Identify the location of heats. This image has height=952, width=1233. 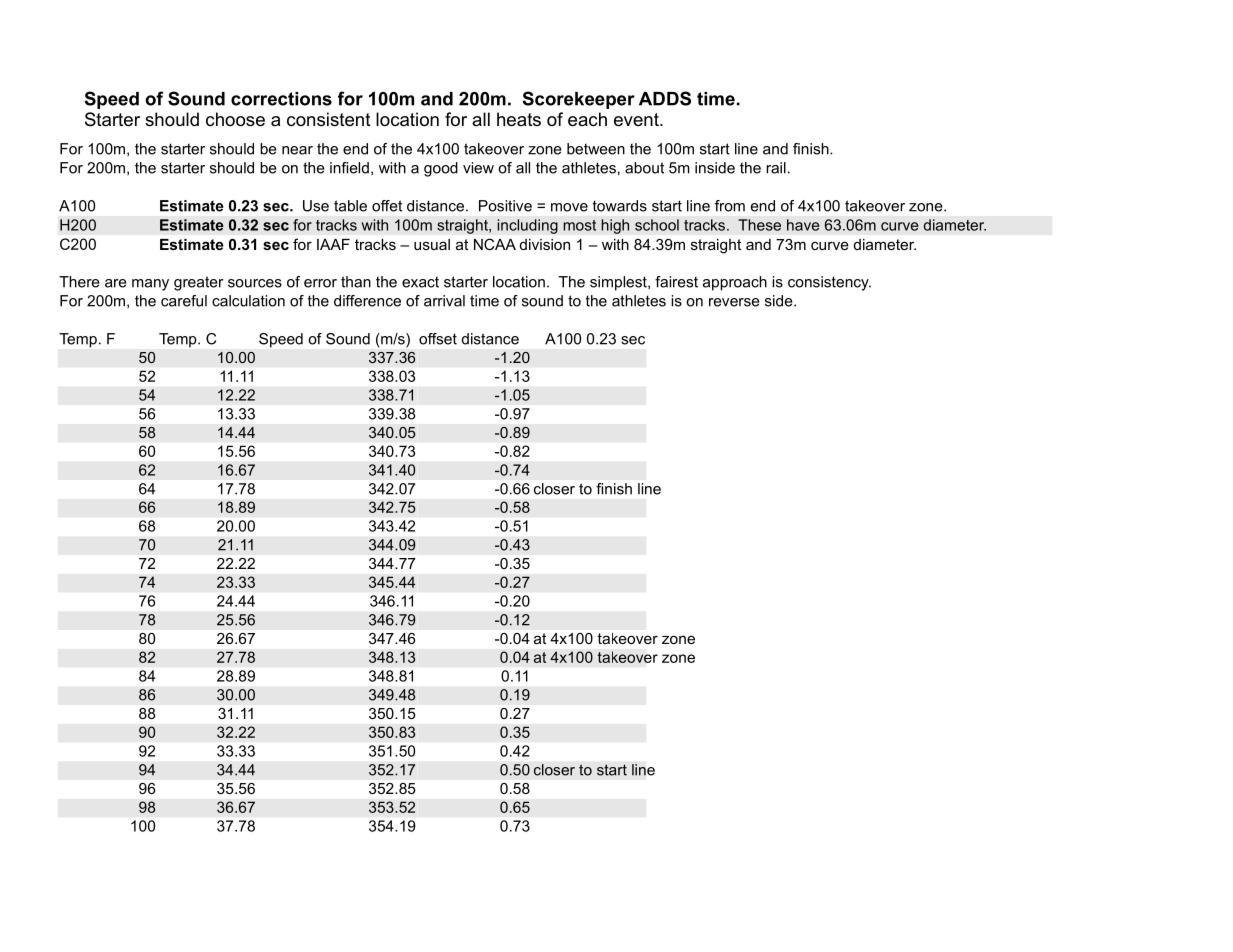
(519, 119).
